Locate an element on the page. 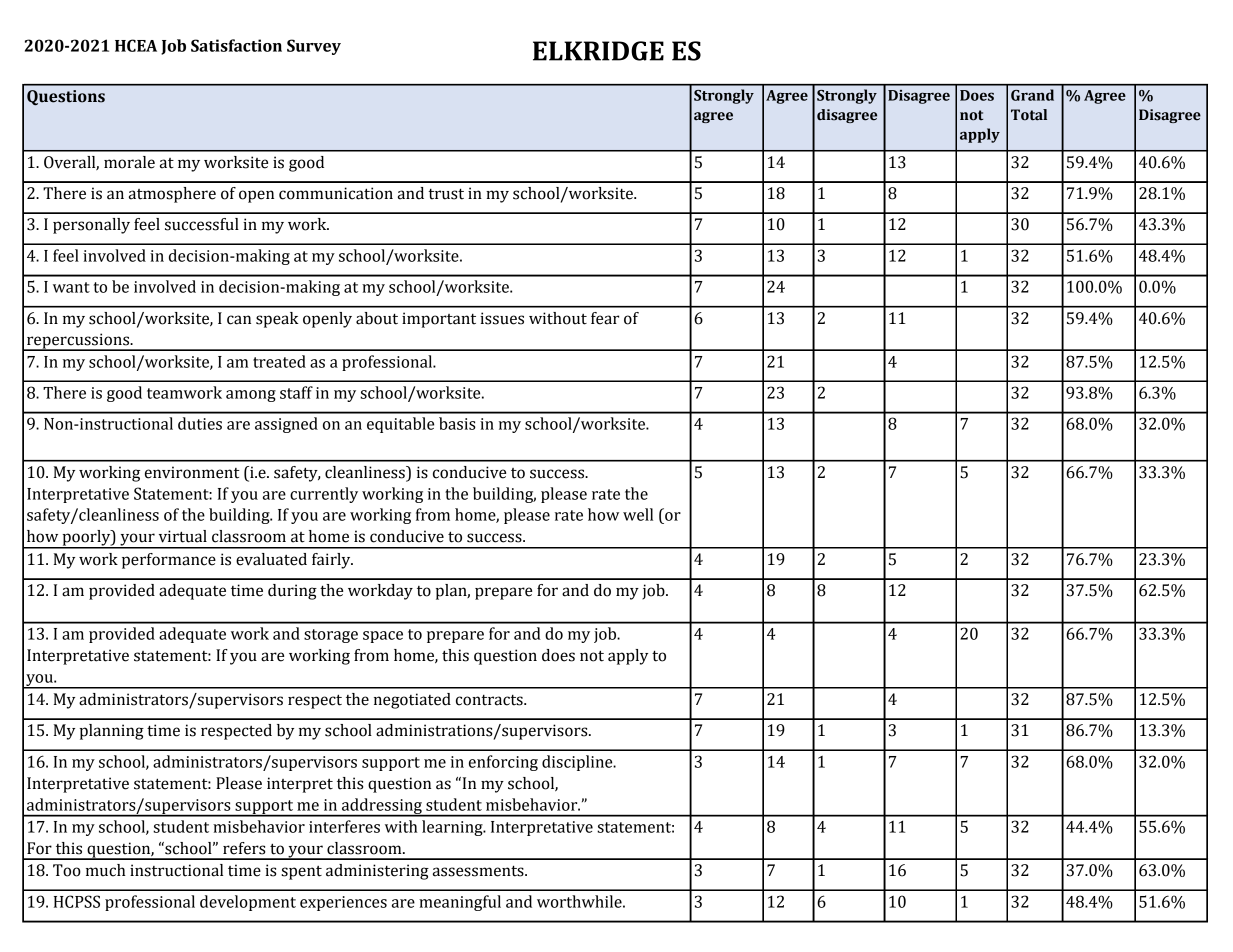  environment is located at coordinates (192, 472).
